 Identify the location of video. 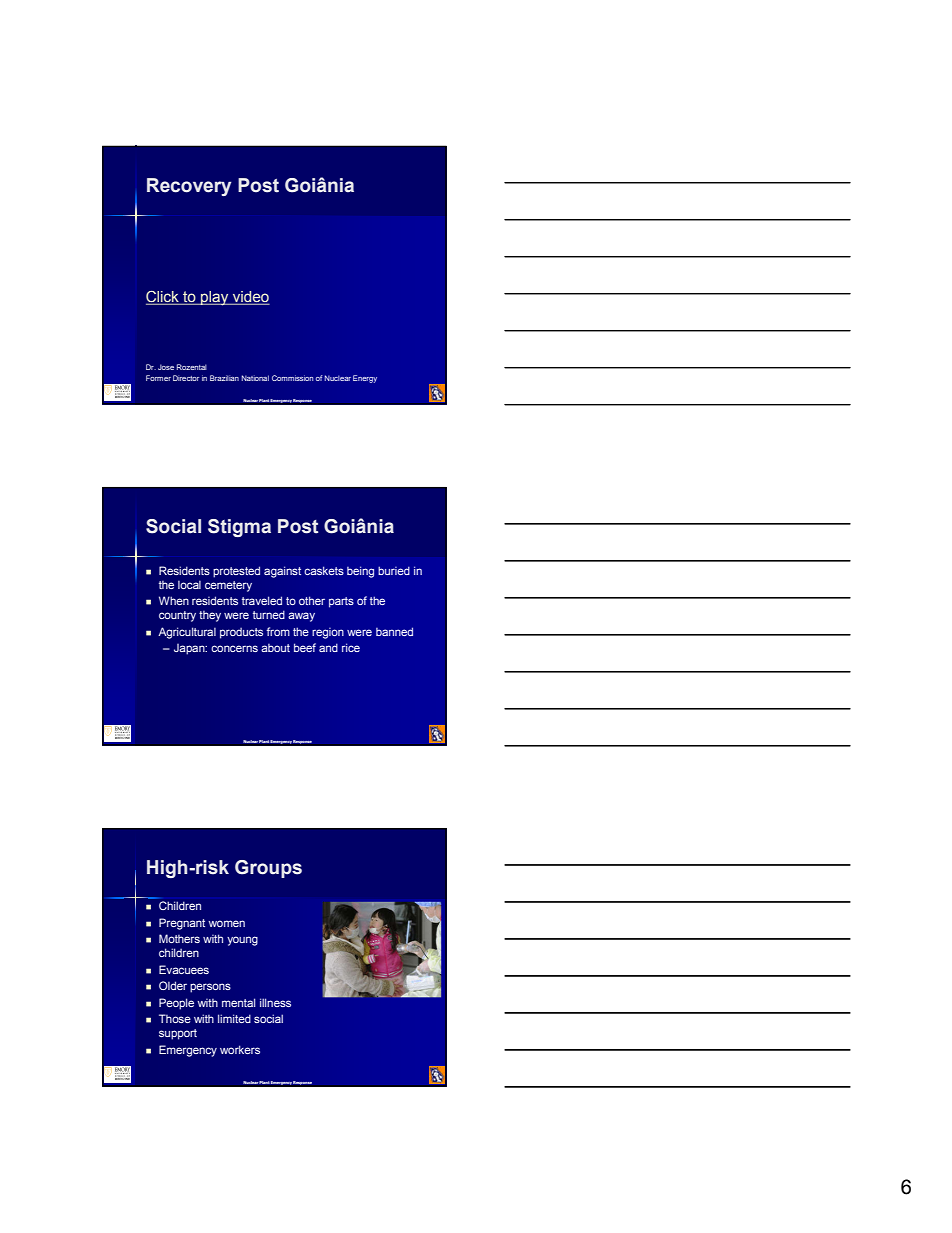
(250, 298).
